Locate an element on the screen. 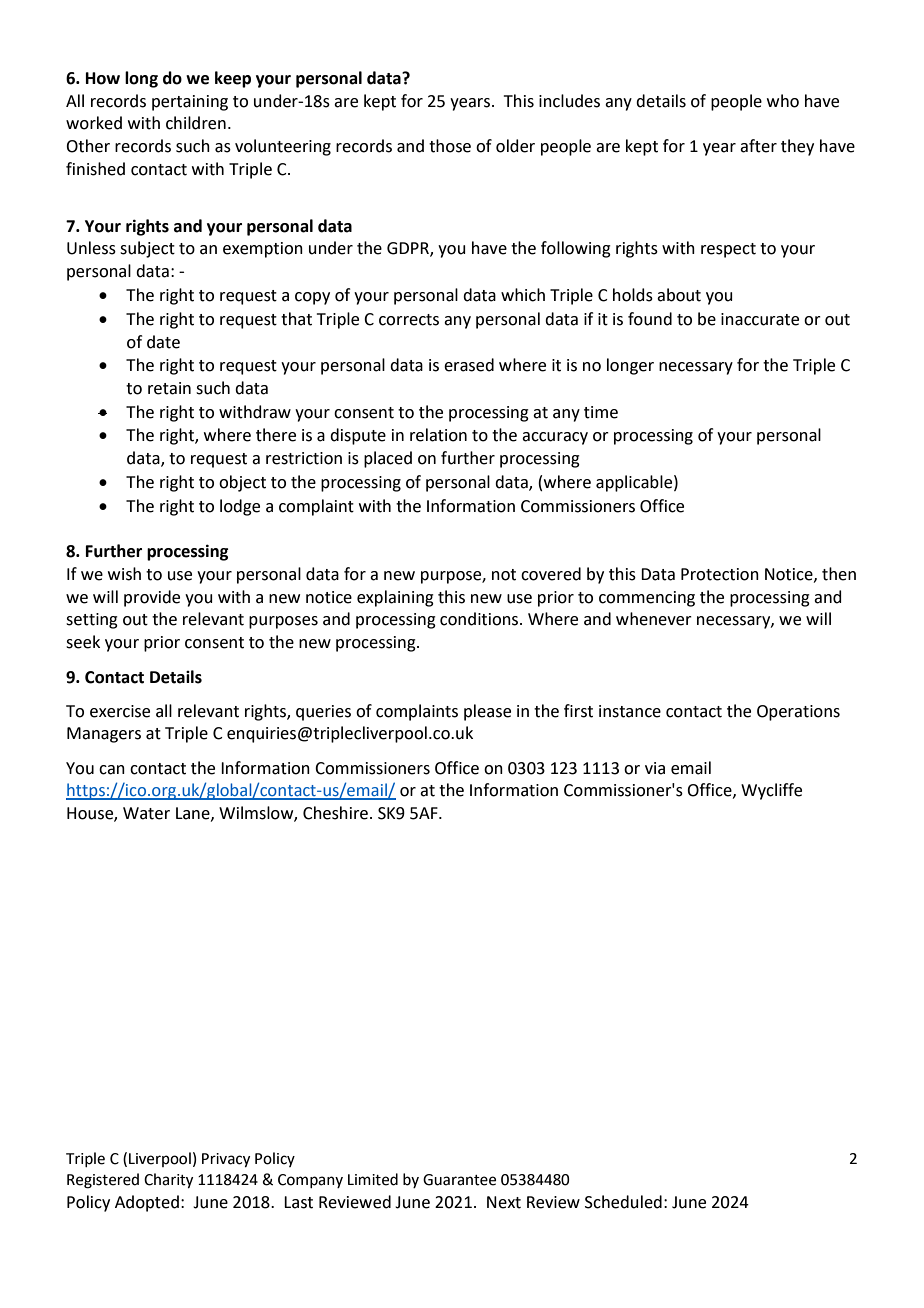 The height and width of the screenshot is (1308, 924). Scheduled is located at coordinates (623, 1202).
